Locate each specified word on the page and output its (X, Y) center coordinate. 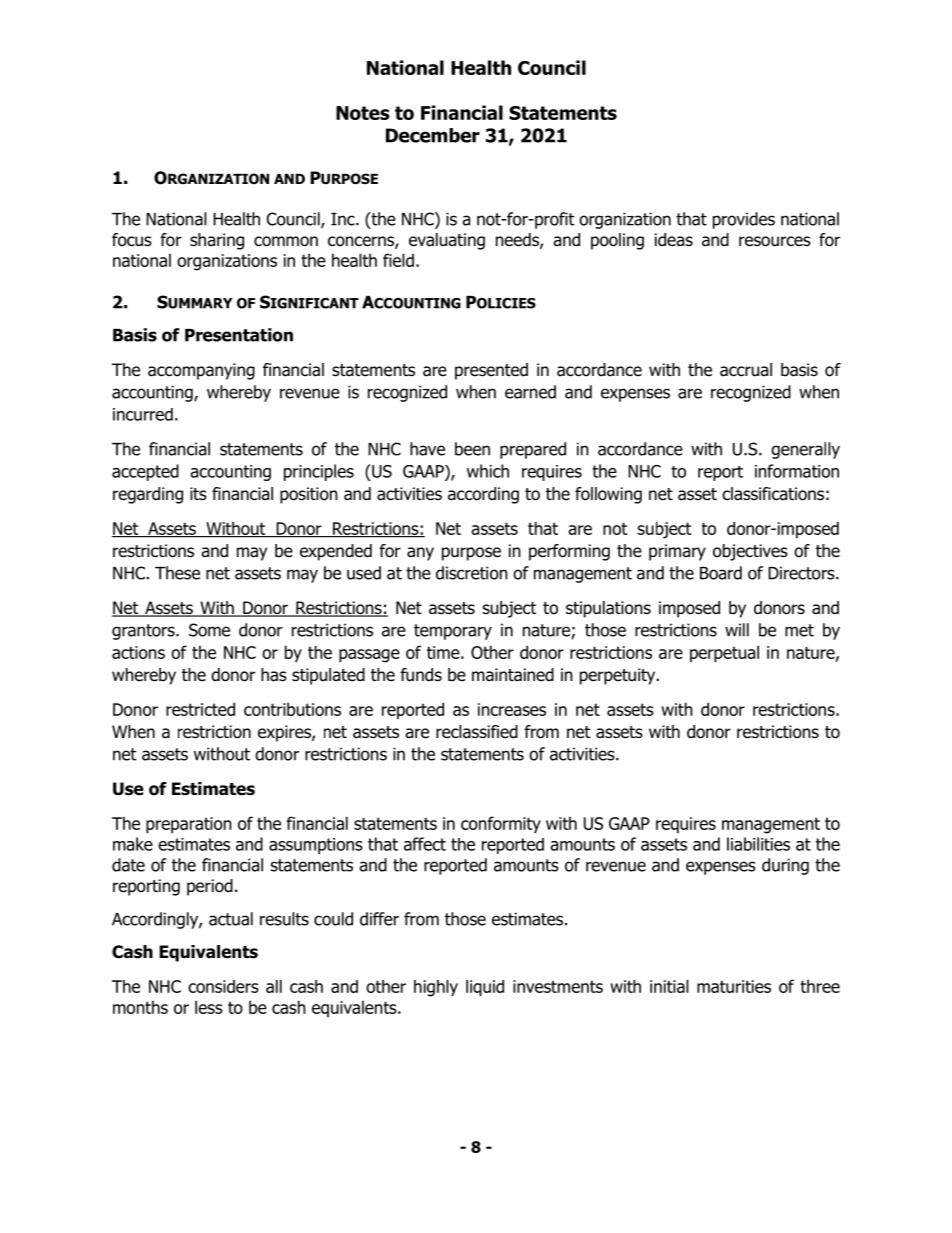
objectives (750, 552)
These (177, 573)
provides (744, 220)
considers (223, 986)
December (433, 135)
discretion (472, 573)
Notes (363, 113)
